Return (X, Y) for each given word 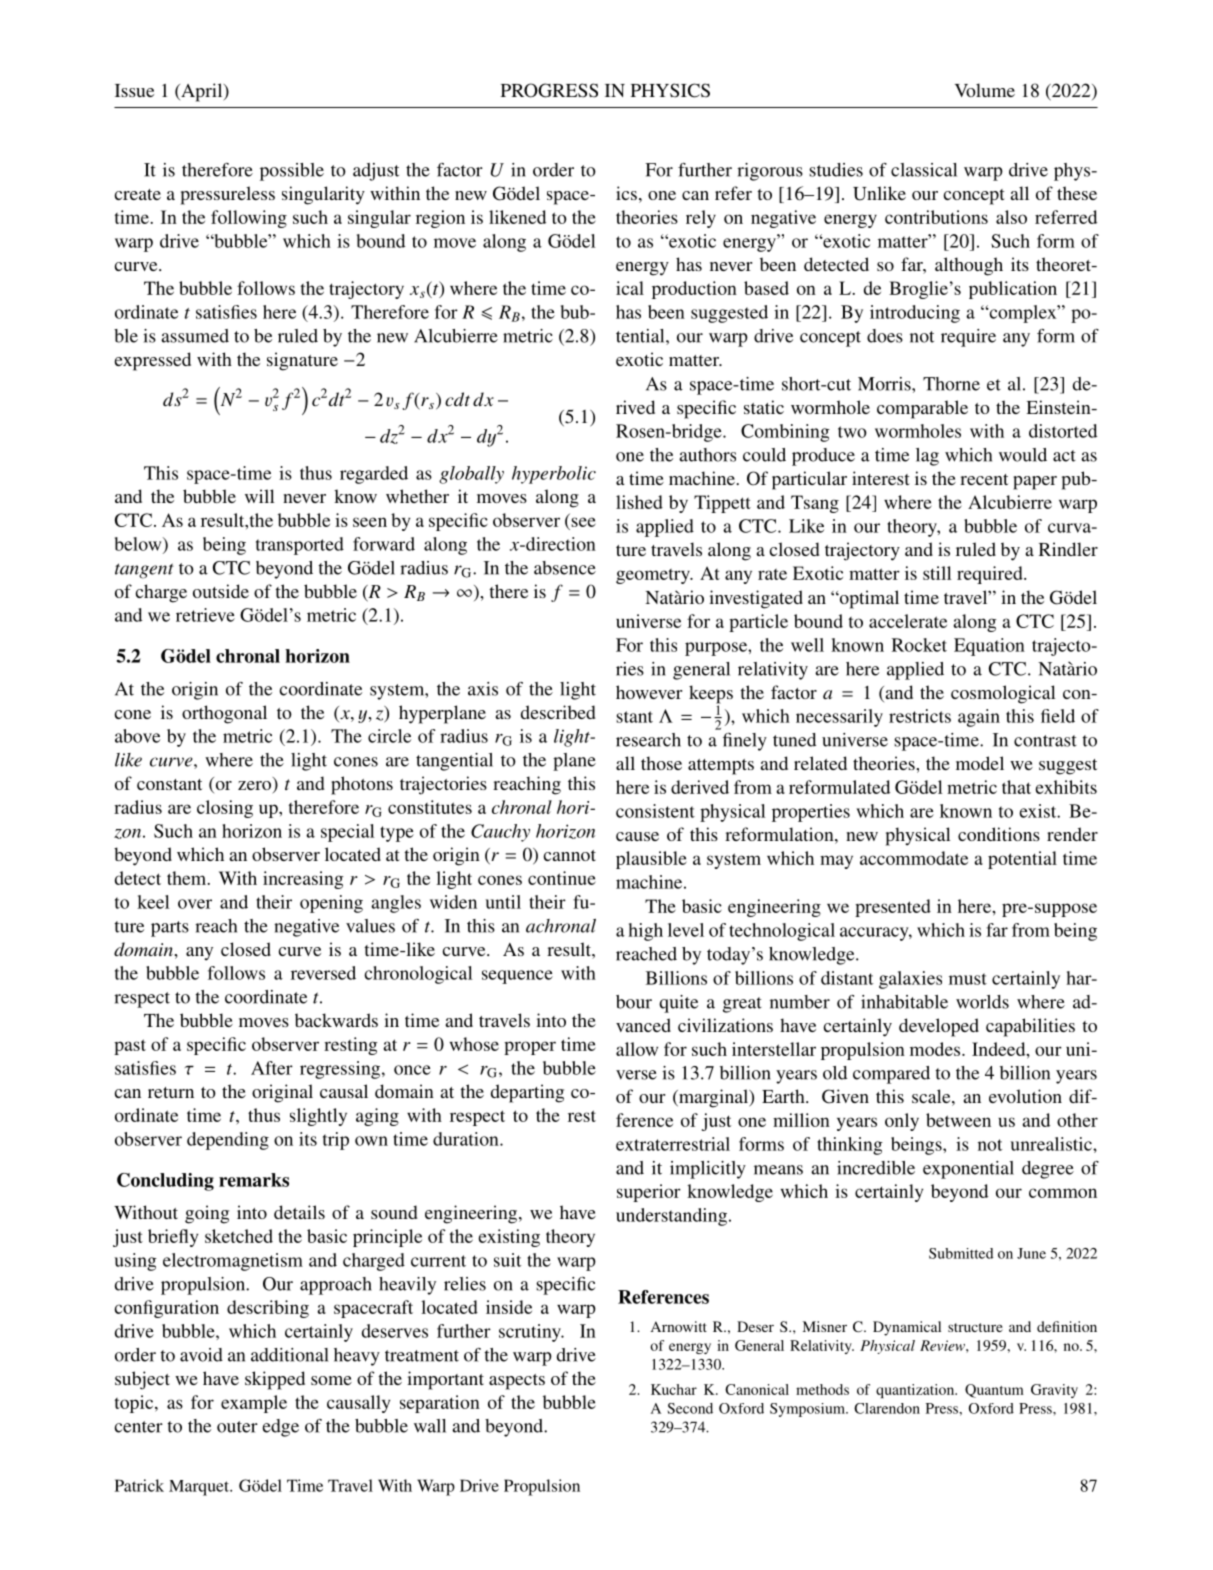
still (937, 573)
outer (237, 1427)
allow (637, 1049)
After (272, 1068)
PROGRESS (549, 90)
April (202, 92)
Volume (985, 90)
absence (565, 568)
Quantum (994, 1391)
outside (221, 591)
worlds (982, 1002)
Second (690, 1408)
